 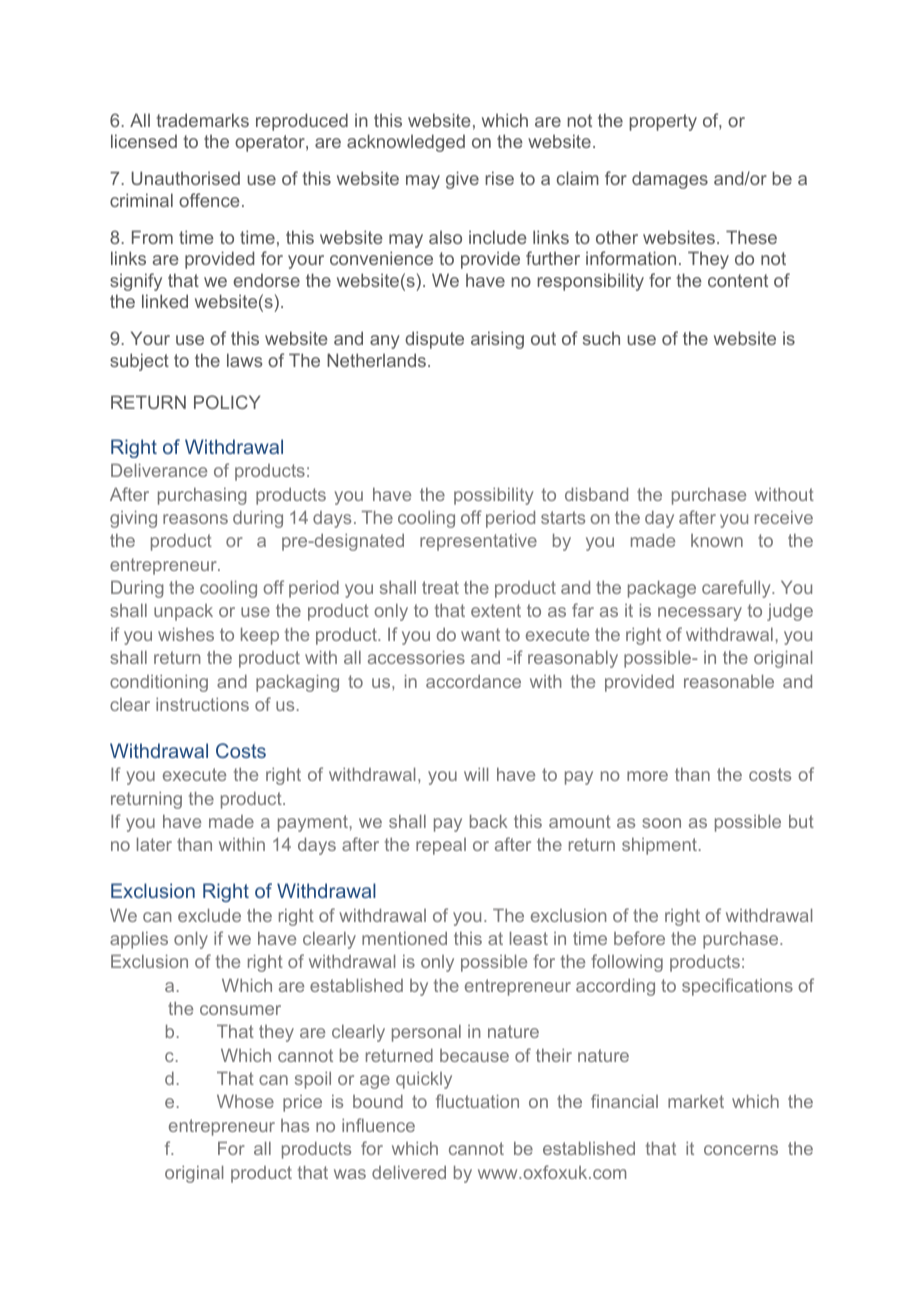 What do you see at coordinates (494, 496) in the page?
I see `possibility` at bounding box center [494, 496].
